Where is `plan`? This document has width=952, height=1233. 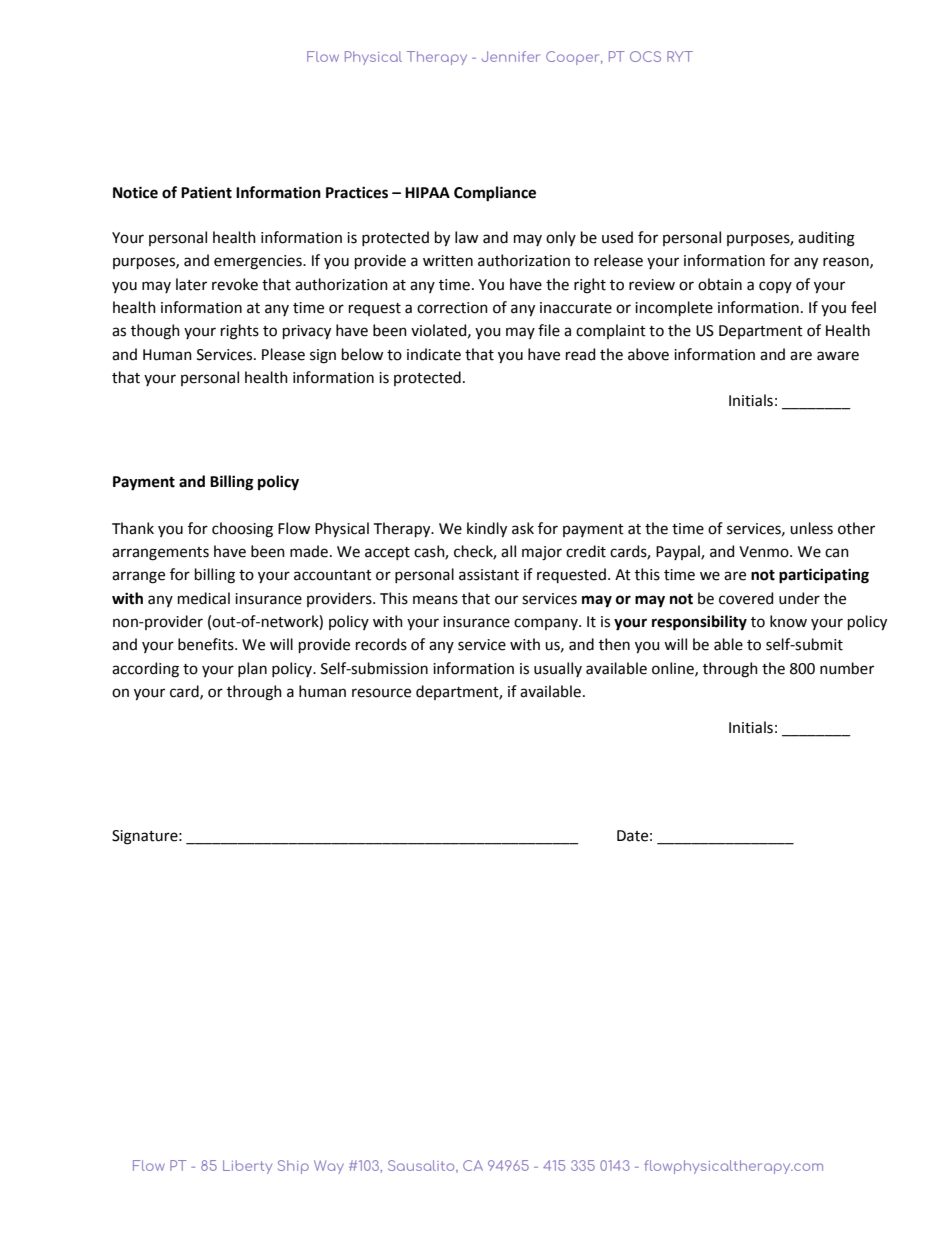
plan is located at coordinates (252, 669).
